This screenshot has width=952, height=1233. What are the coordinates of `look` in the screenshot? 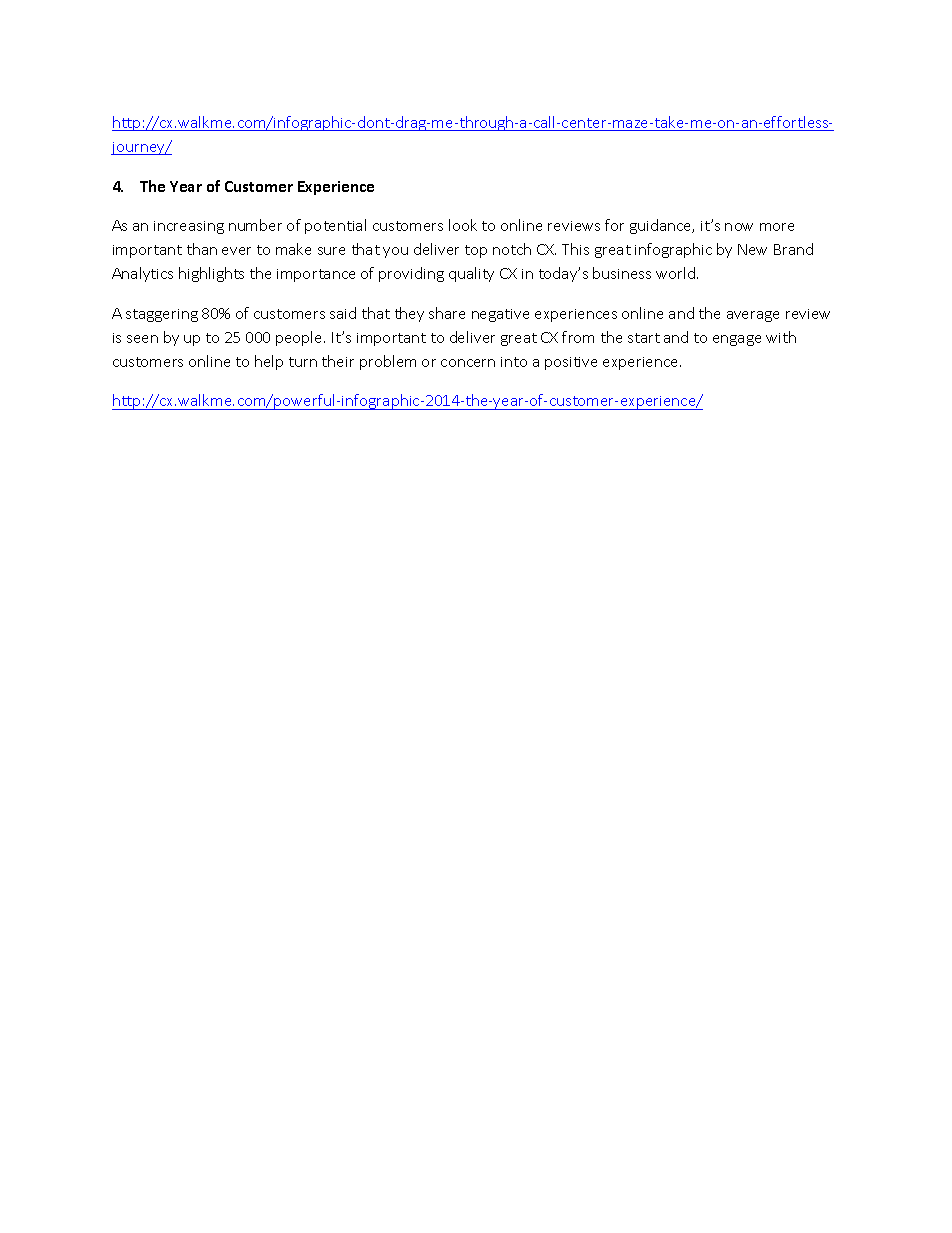 It's located at (463, 225).
